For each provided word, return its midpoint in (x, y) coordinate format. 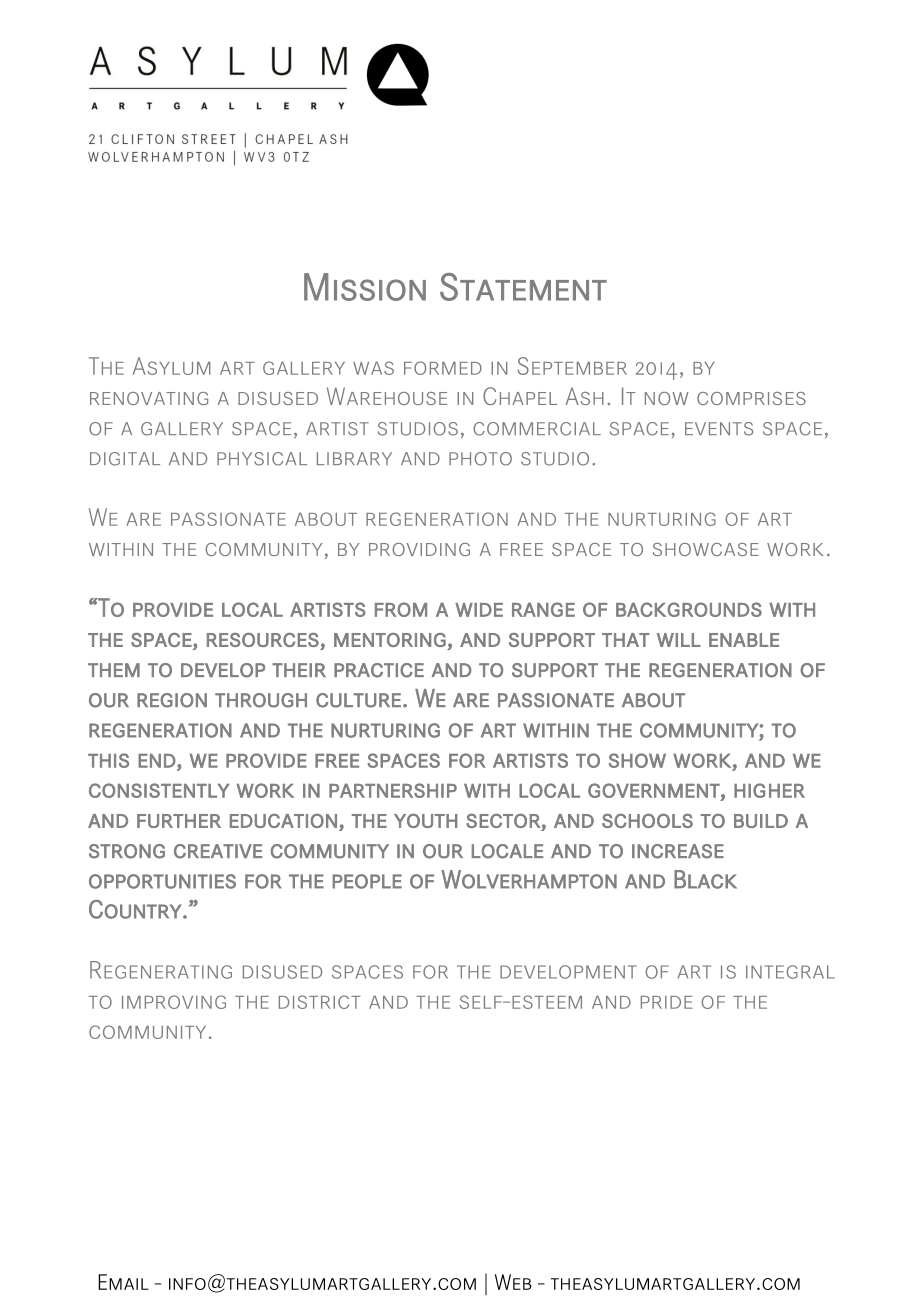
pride (667, 1002)
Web (513, 1282)
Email (123, 1282)
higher (769, 790)
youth (426, 821)
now (667, 398)
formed (443, 368)
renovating (149, 398)
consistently (159, 790)
